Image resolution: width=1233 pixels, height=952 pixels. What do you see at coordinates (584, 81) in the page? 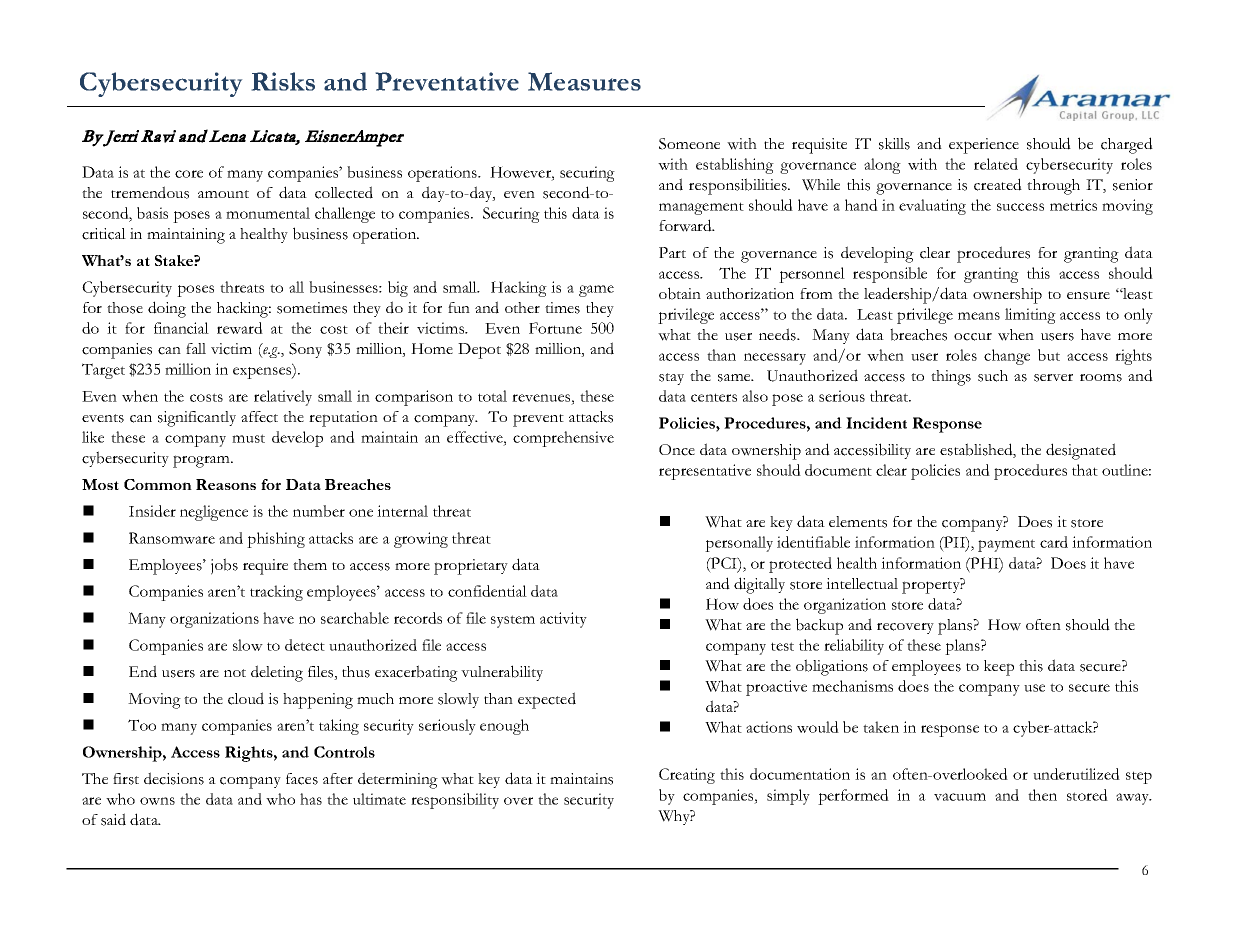
I see `Measures` at bounding box center [584, 81].
